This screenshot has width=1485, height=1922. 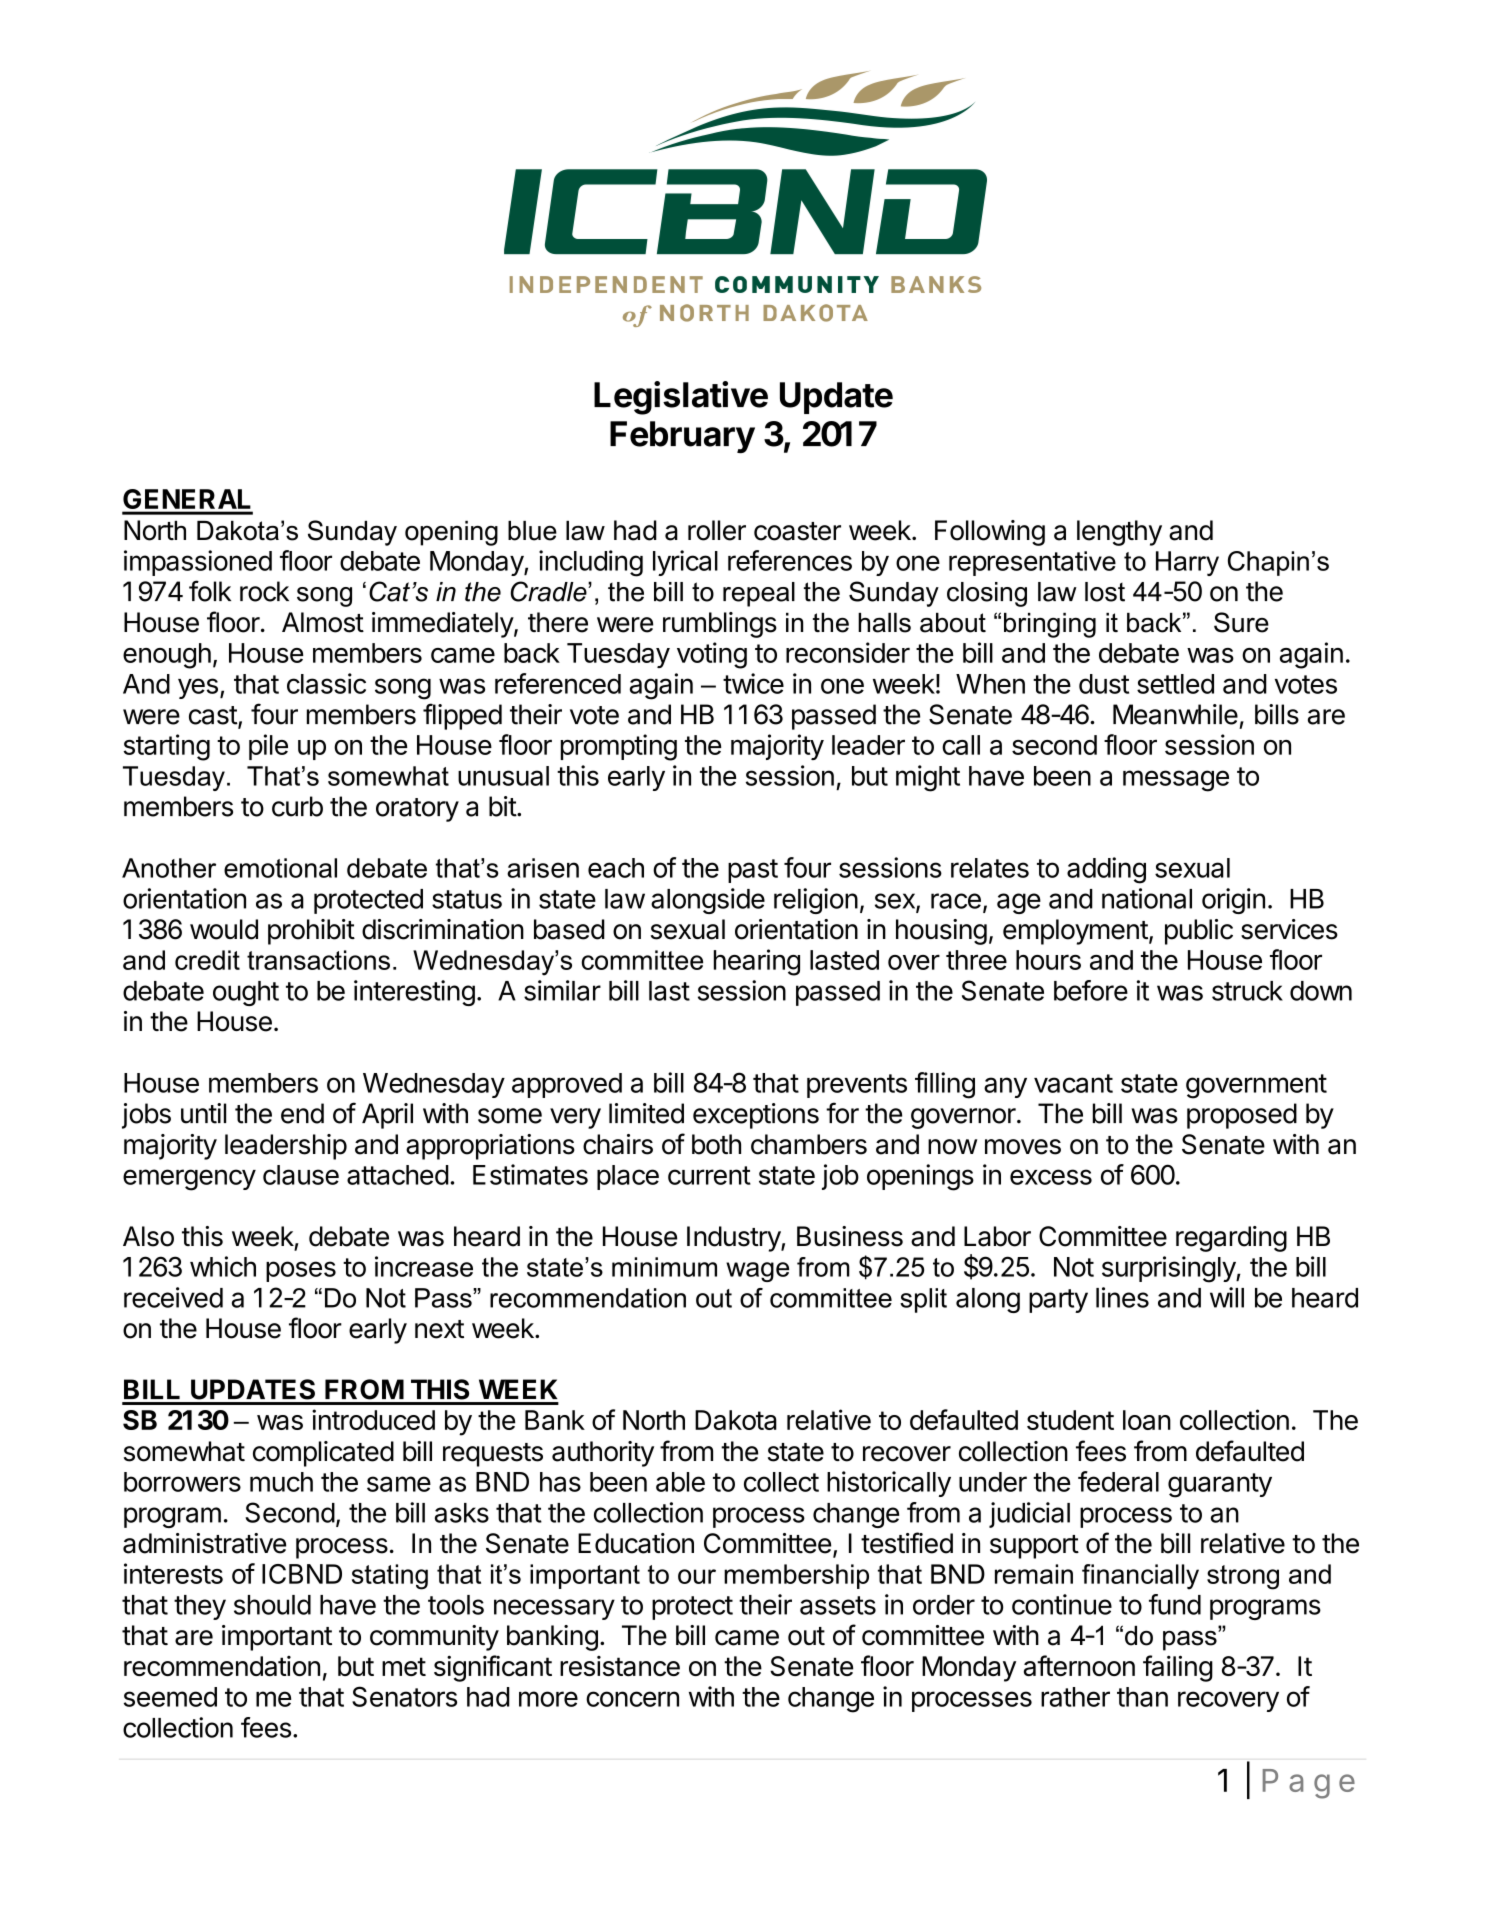 What do you see at coordinates (264, 591) in the screenshot?
I see `rock` at bounding box center [264, 591].
